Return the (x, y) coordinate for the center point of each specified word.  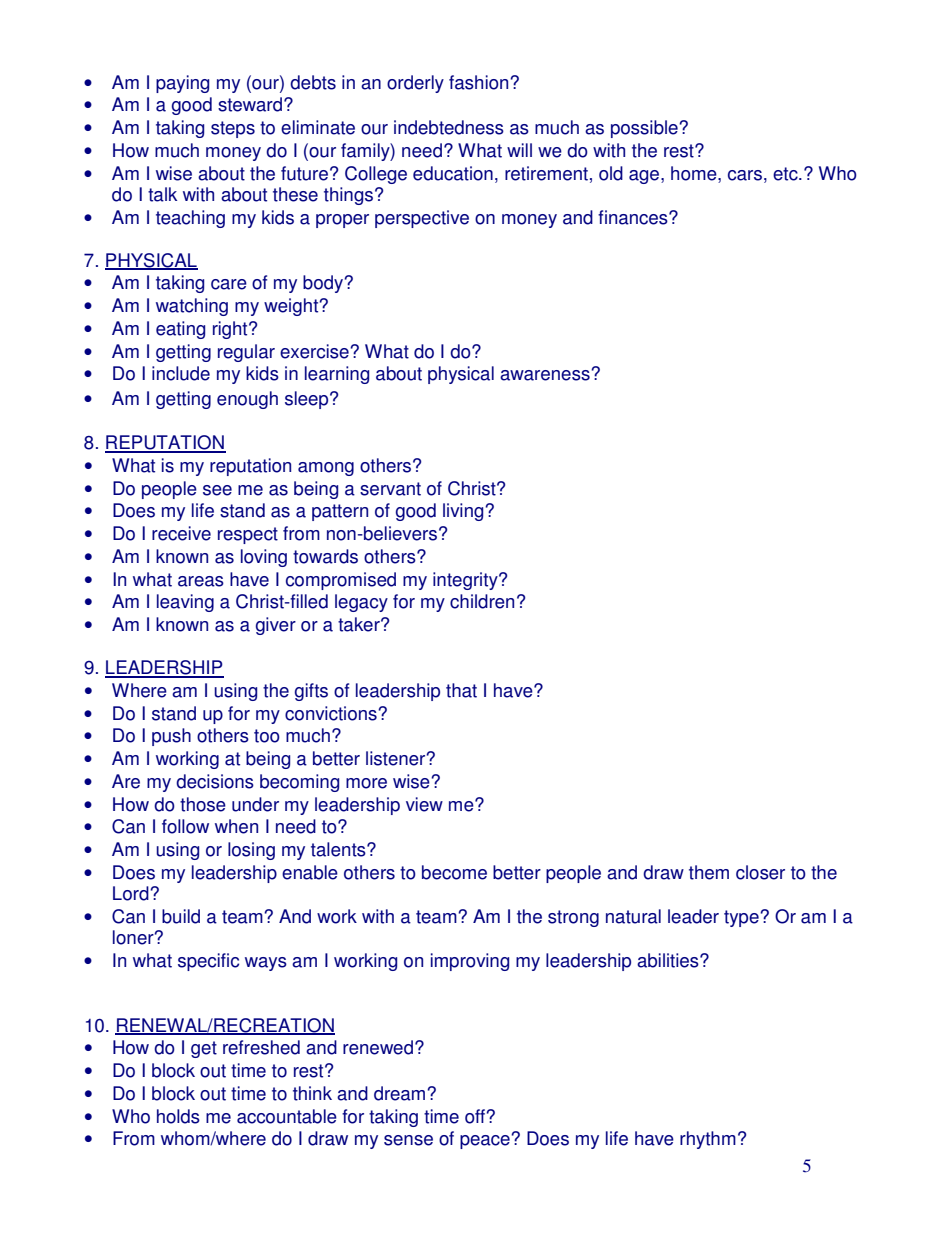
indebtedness (449, 127)
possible (645, 129)
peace (486, 1141)
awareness (546, 375)
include (181, 373)
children (482, 601)
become (454, 872)
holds (178, 1116)
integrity (466, 581)
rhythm (708, 1140)
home (695, 173)
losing (251, 851)
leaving (185, 603)
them (709, 872)
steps (233, 129)
